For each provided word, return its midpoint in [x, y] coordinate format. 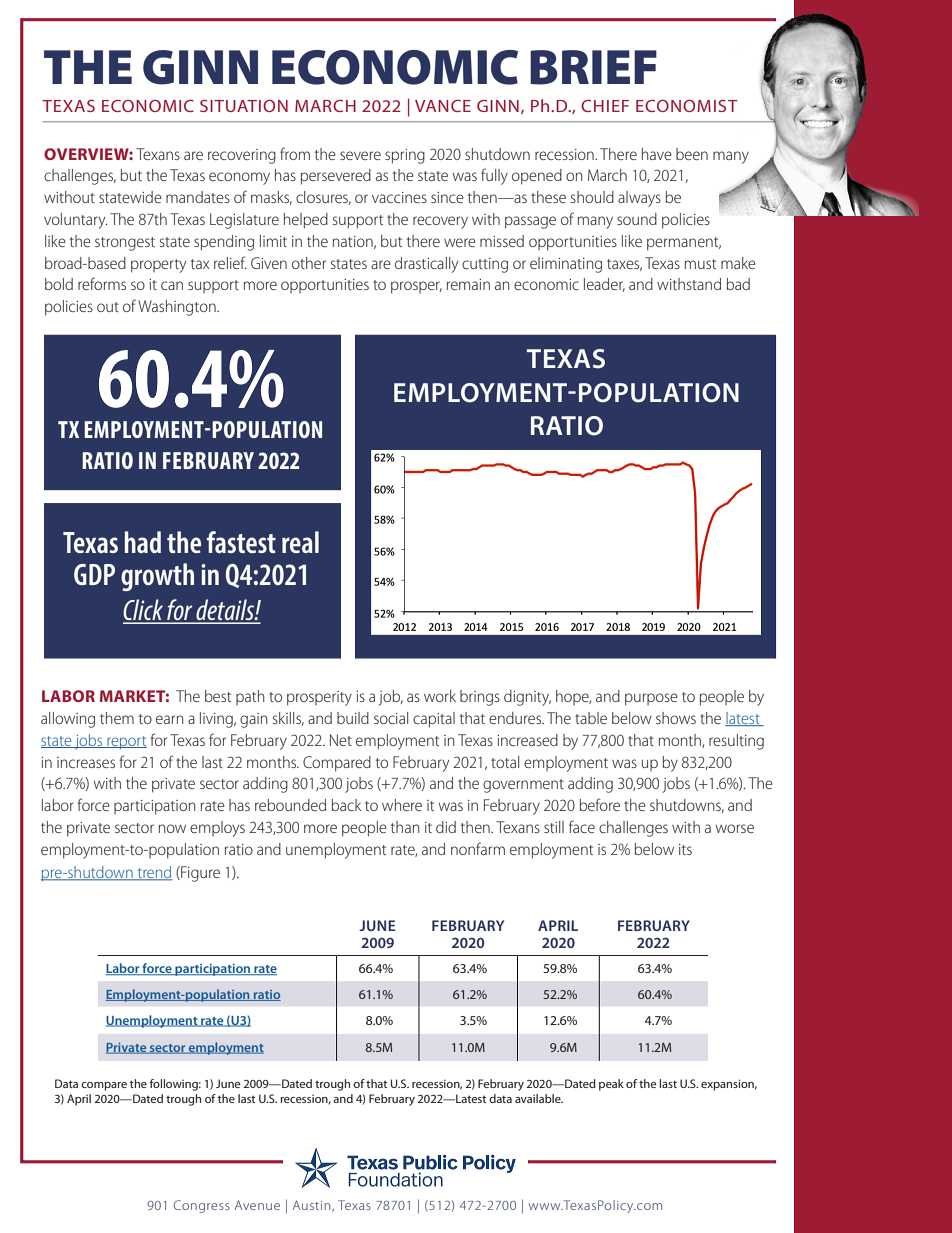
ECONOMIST [687, 105]
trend [153, 873]
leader [604, 285]
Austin [313, 1206]
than [405, 827]
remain [468, 284]
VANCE [443, 106]
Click [144, 611]
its [685, 849]
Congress [202, 1206]
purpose [651, 699]
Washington [178, 308]
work [440, 696]
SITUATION [244, 105]
